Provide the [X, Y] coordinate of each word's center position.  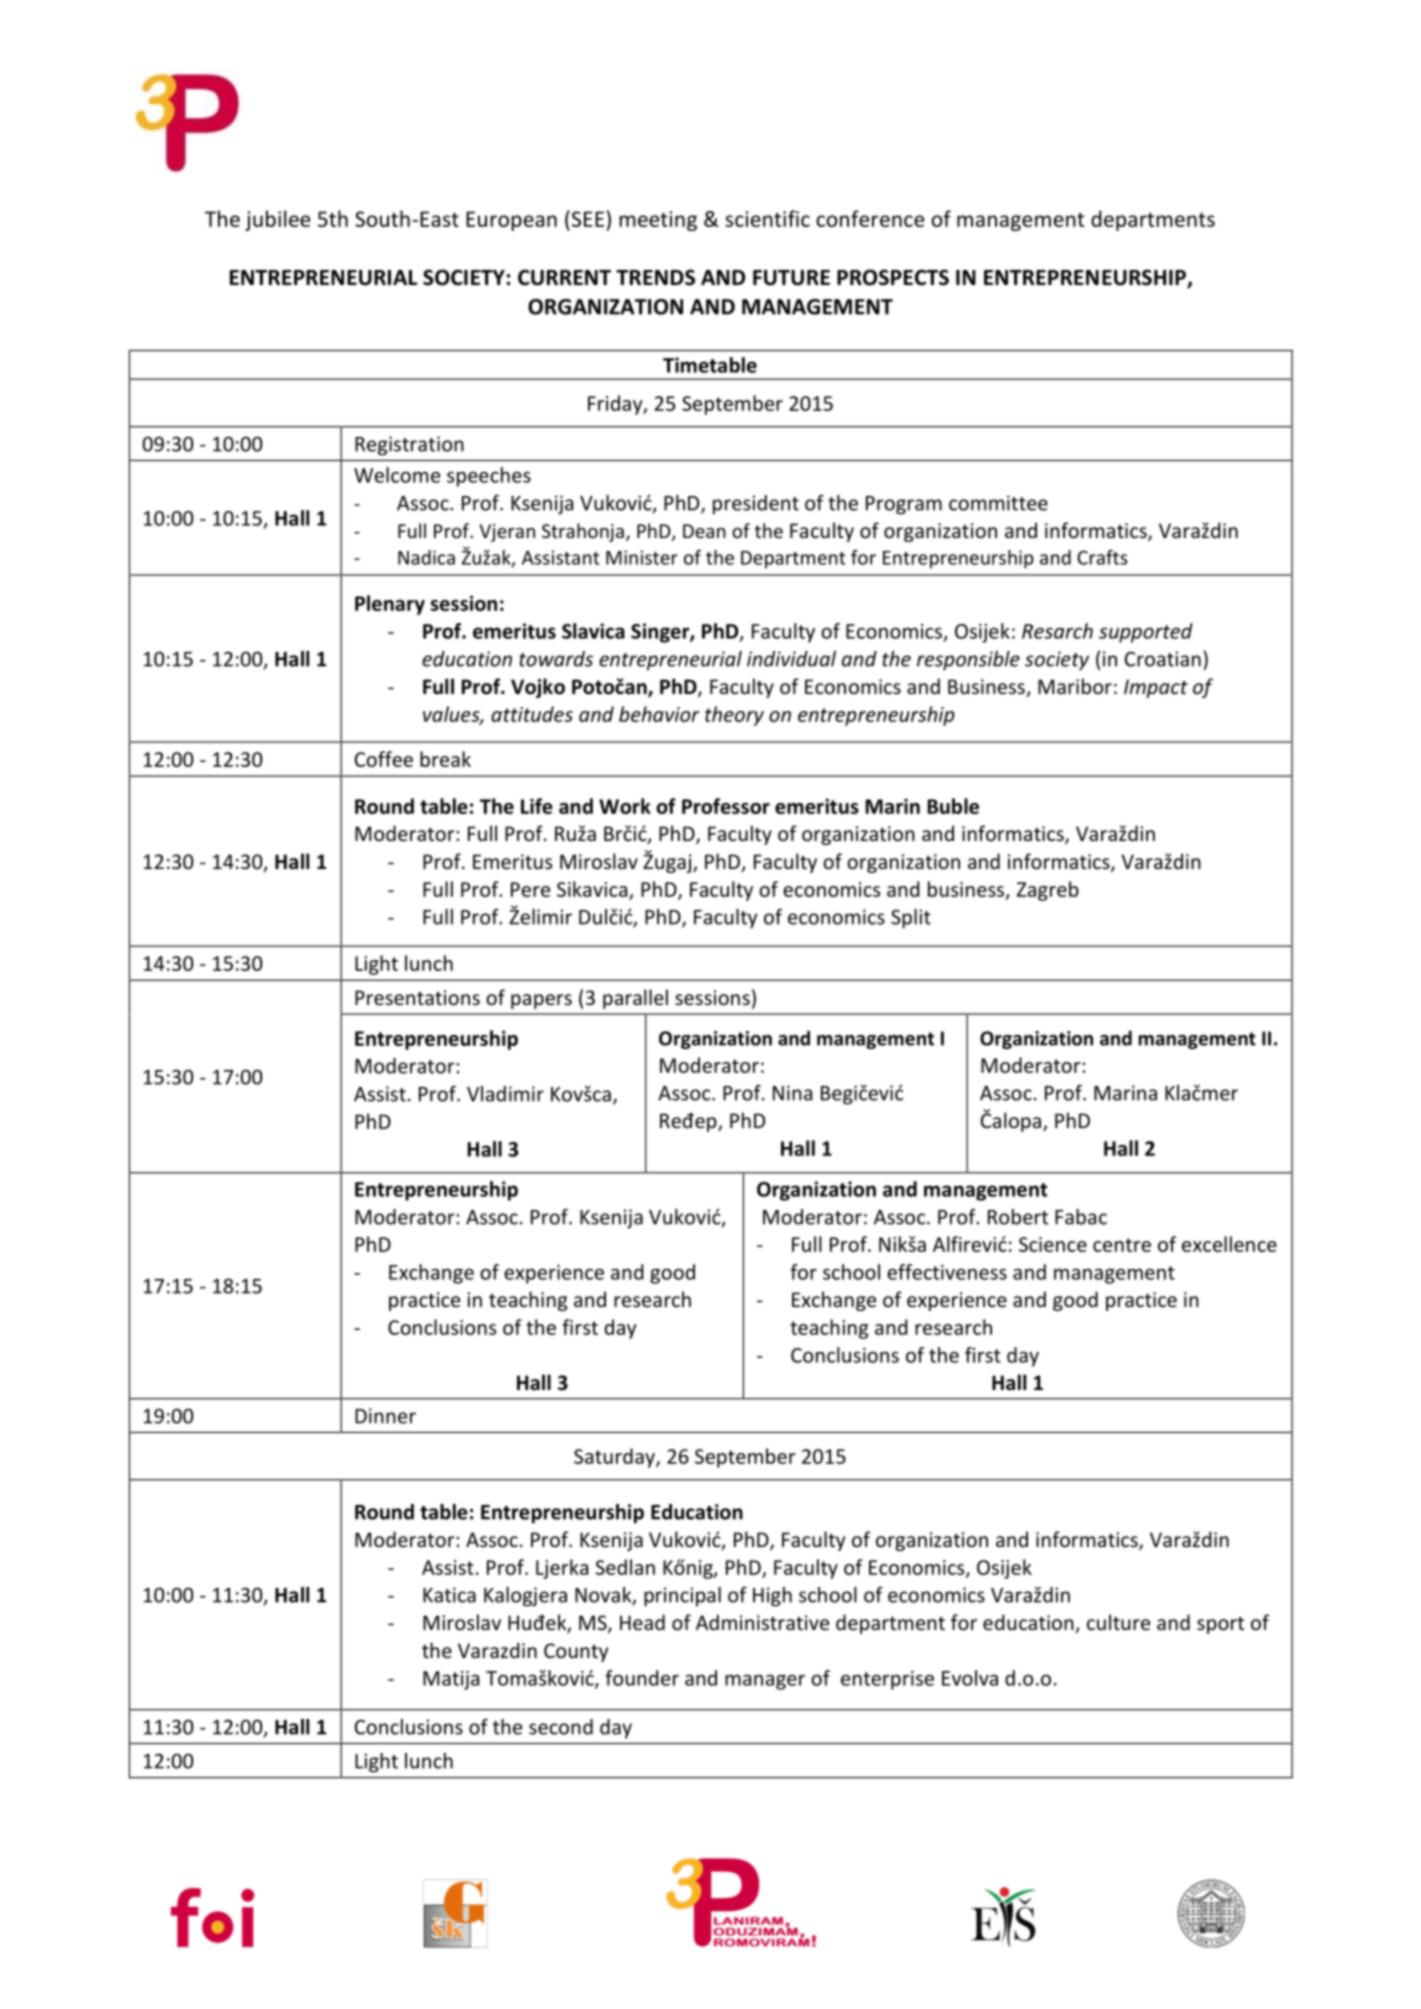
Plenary [390, 605]
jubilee [277, 220]
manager [765, 1682]
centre [1122, 1245]
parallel [635, 999]
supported [1146, 633]
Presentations [417, 997]
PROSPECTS [893, 277]
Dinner [385, 1416]
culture [1118, 1622]
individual [791, 659]
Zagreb [1048, 891]
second [561, 1727]
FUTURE [791, 278]
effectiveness [947, 1272]
